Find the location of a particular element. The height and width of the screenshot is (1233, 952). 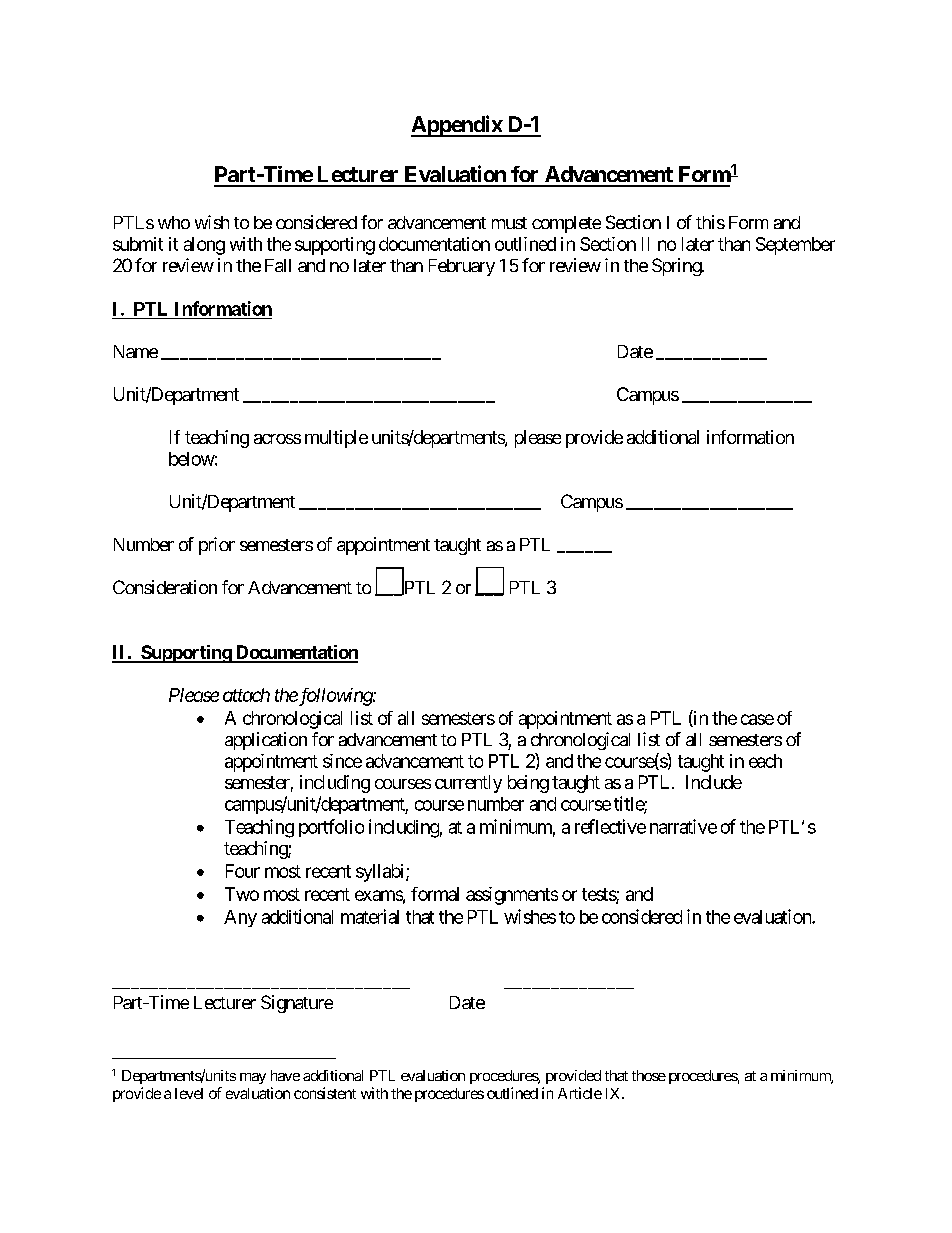

February is located at coordinates (462, 267).
